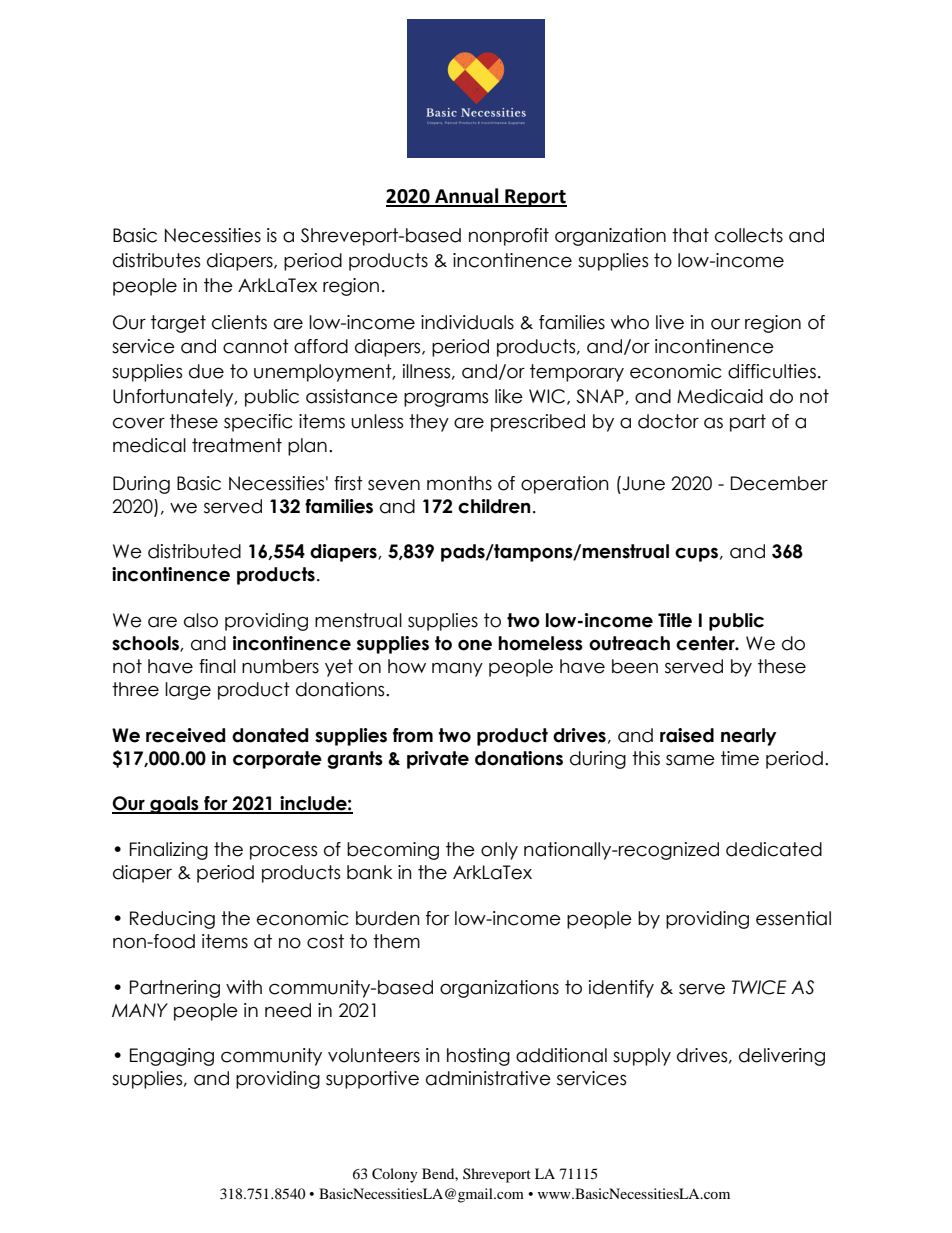  Describe the element at coordinates (172, 1057) in the screenshot. I see `Engaging` at that location.
